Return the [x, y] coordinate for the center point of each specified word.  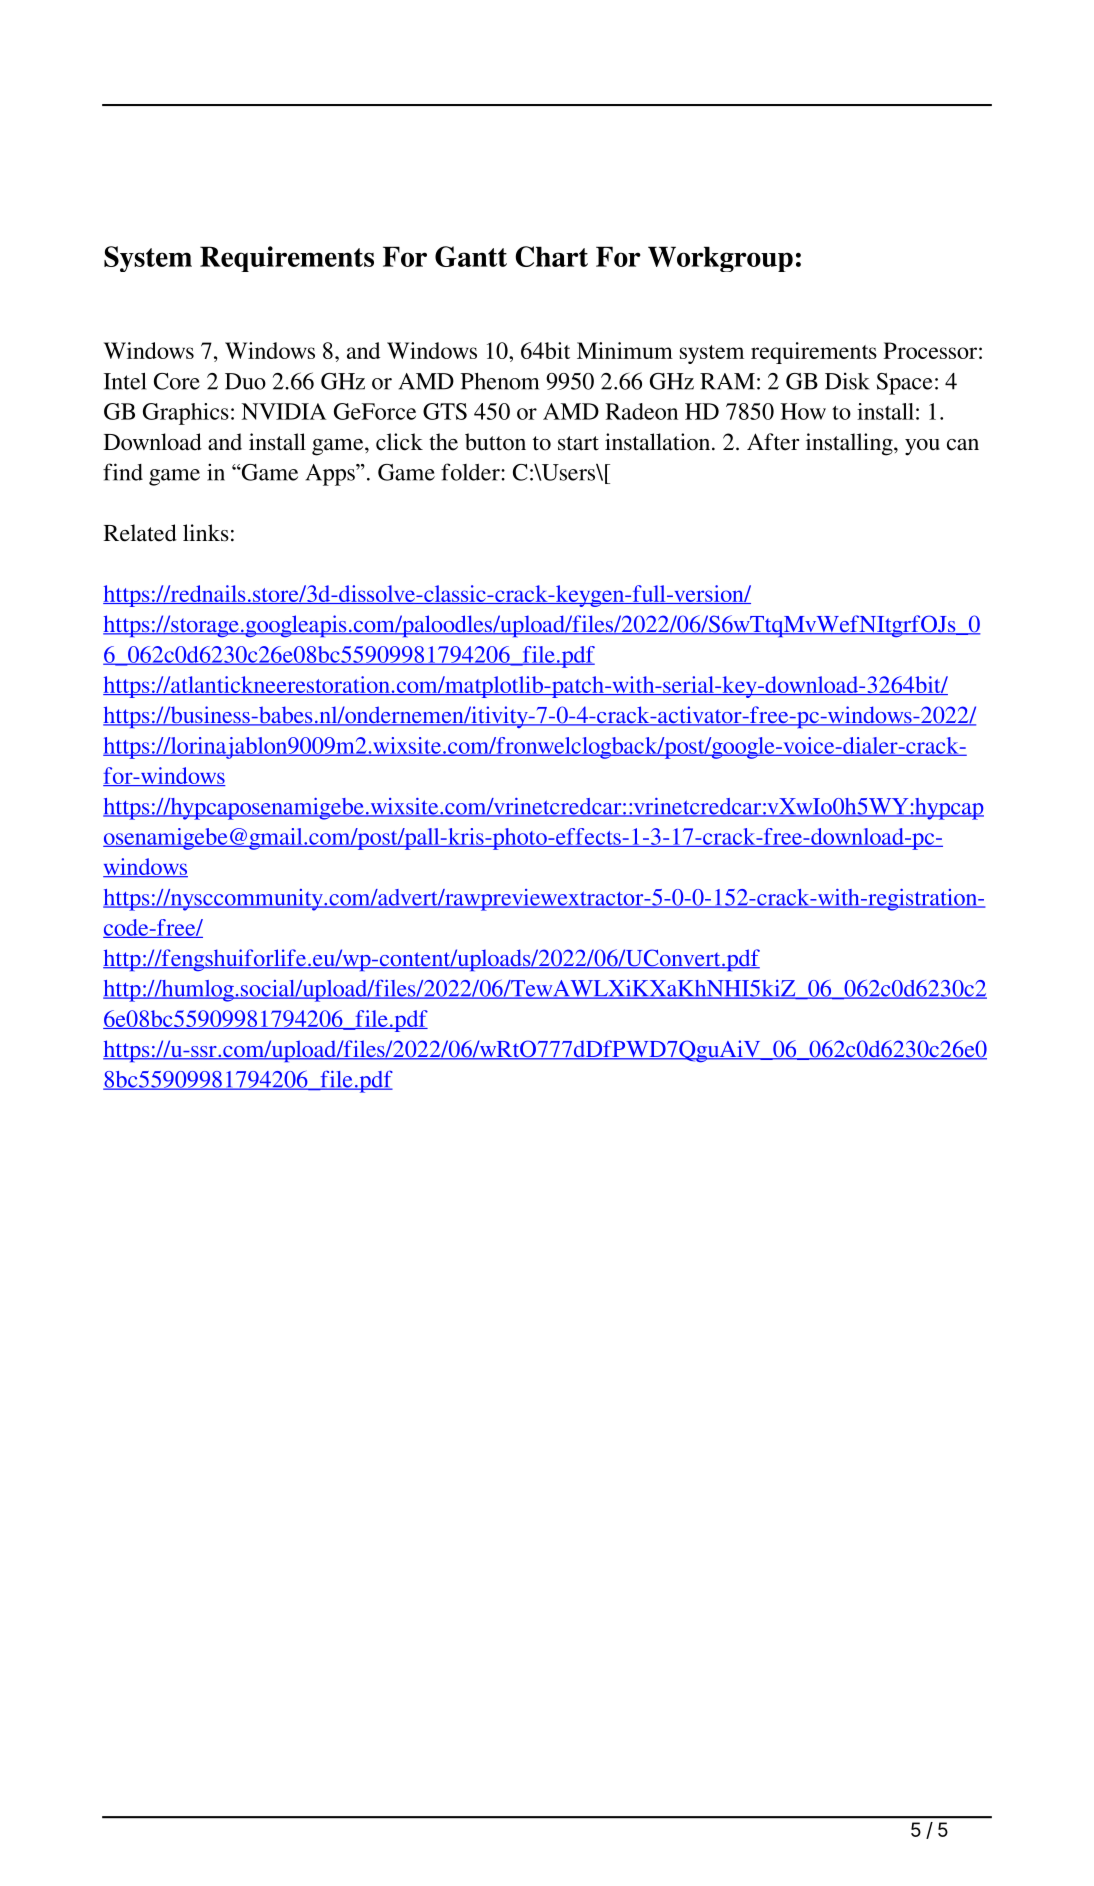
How [803, 411]
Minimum [625, 350]
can [963, 445]
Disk [847, 381]
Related [140, 533]
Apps [331, 475]
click [399, 442]
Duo [245, 381]
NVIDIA [284, 411]
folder [471, 472]
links [206, 533]
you [922, 447]
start [578, 443]
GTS [445, 411]
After [773, 442]
